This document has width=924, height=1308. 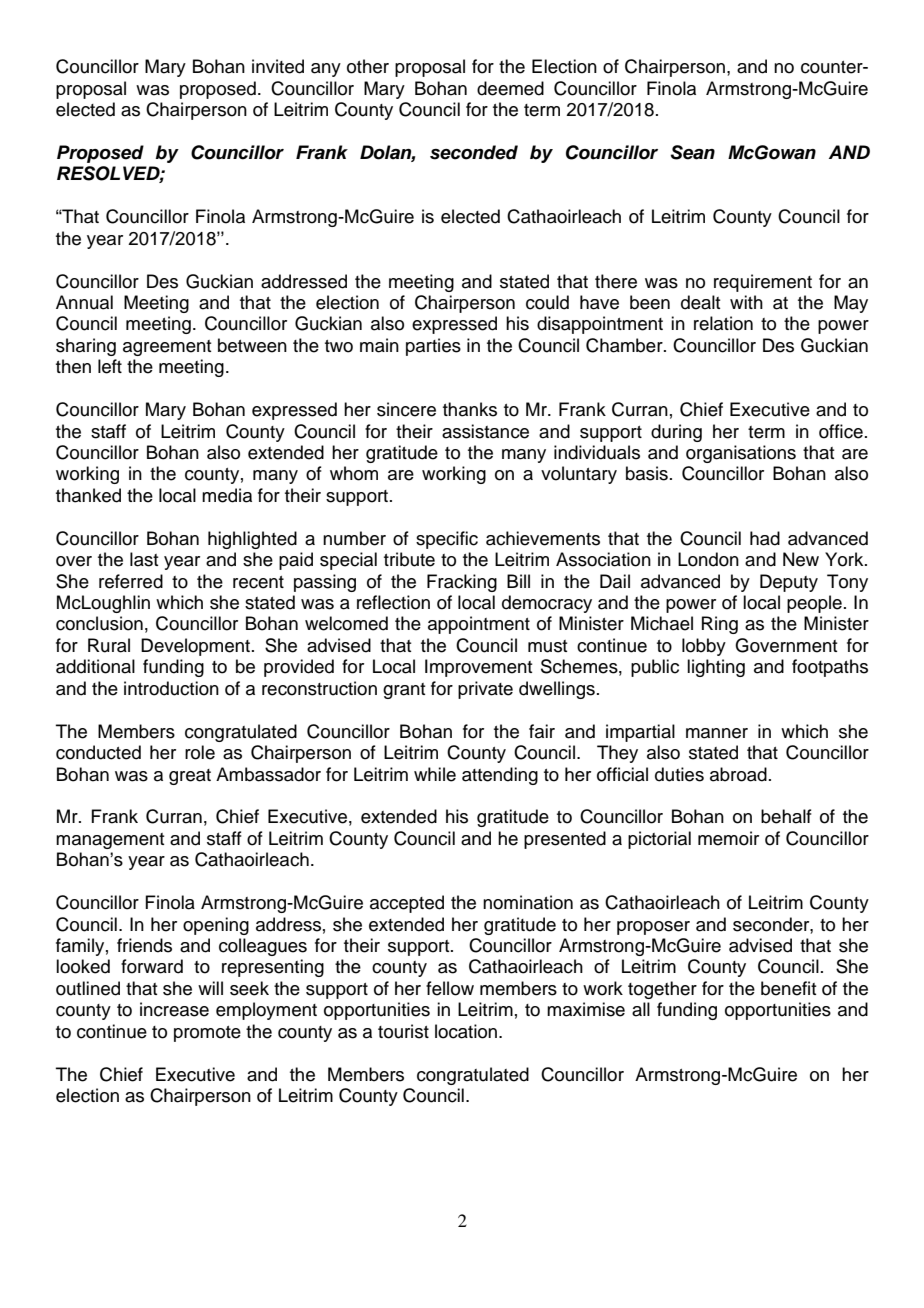 What do you see at coordinates (789, 988) in the document?
I see `benefit` at bounding box center [789, 988].
